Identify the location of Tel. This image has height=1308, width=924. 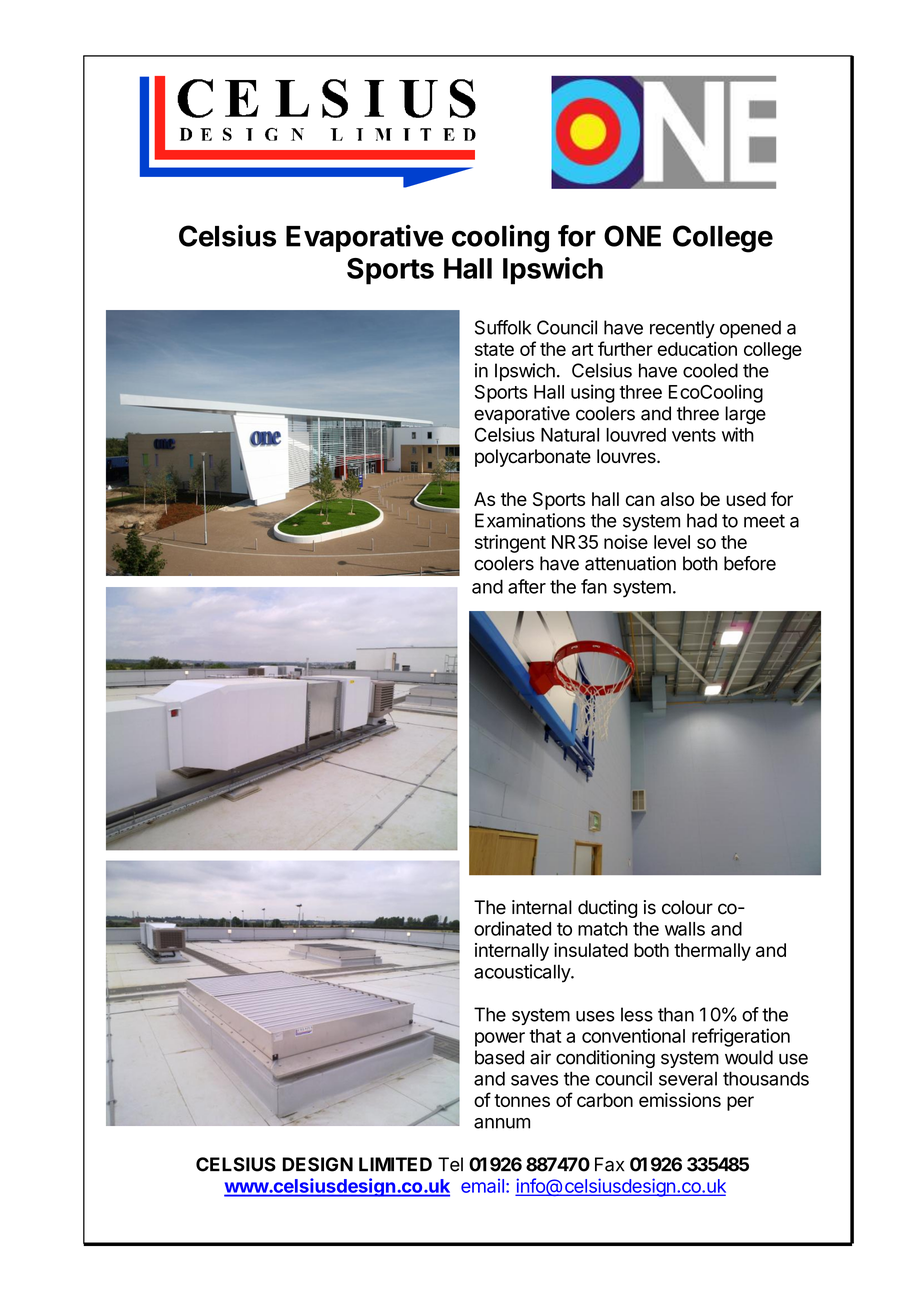
(450, 1164).
